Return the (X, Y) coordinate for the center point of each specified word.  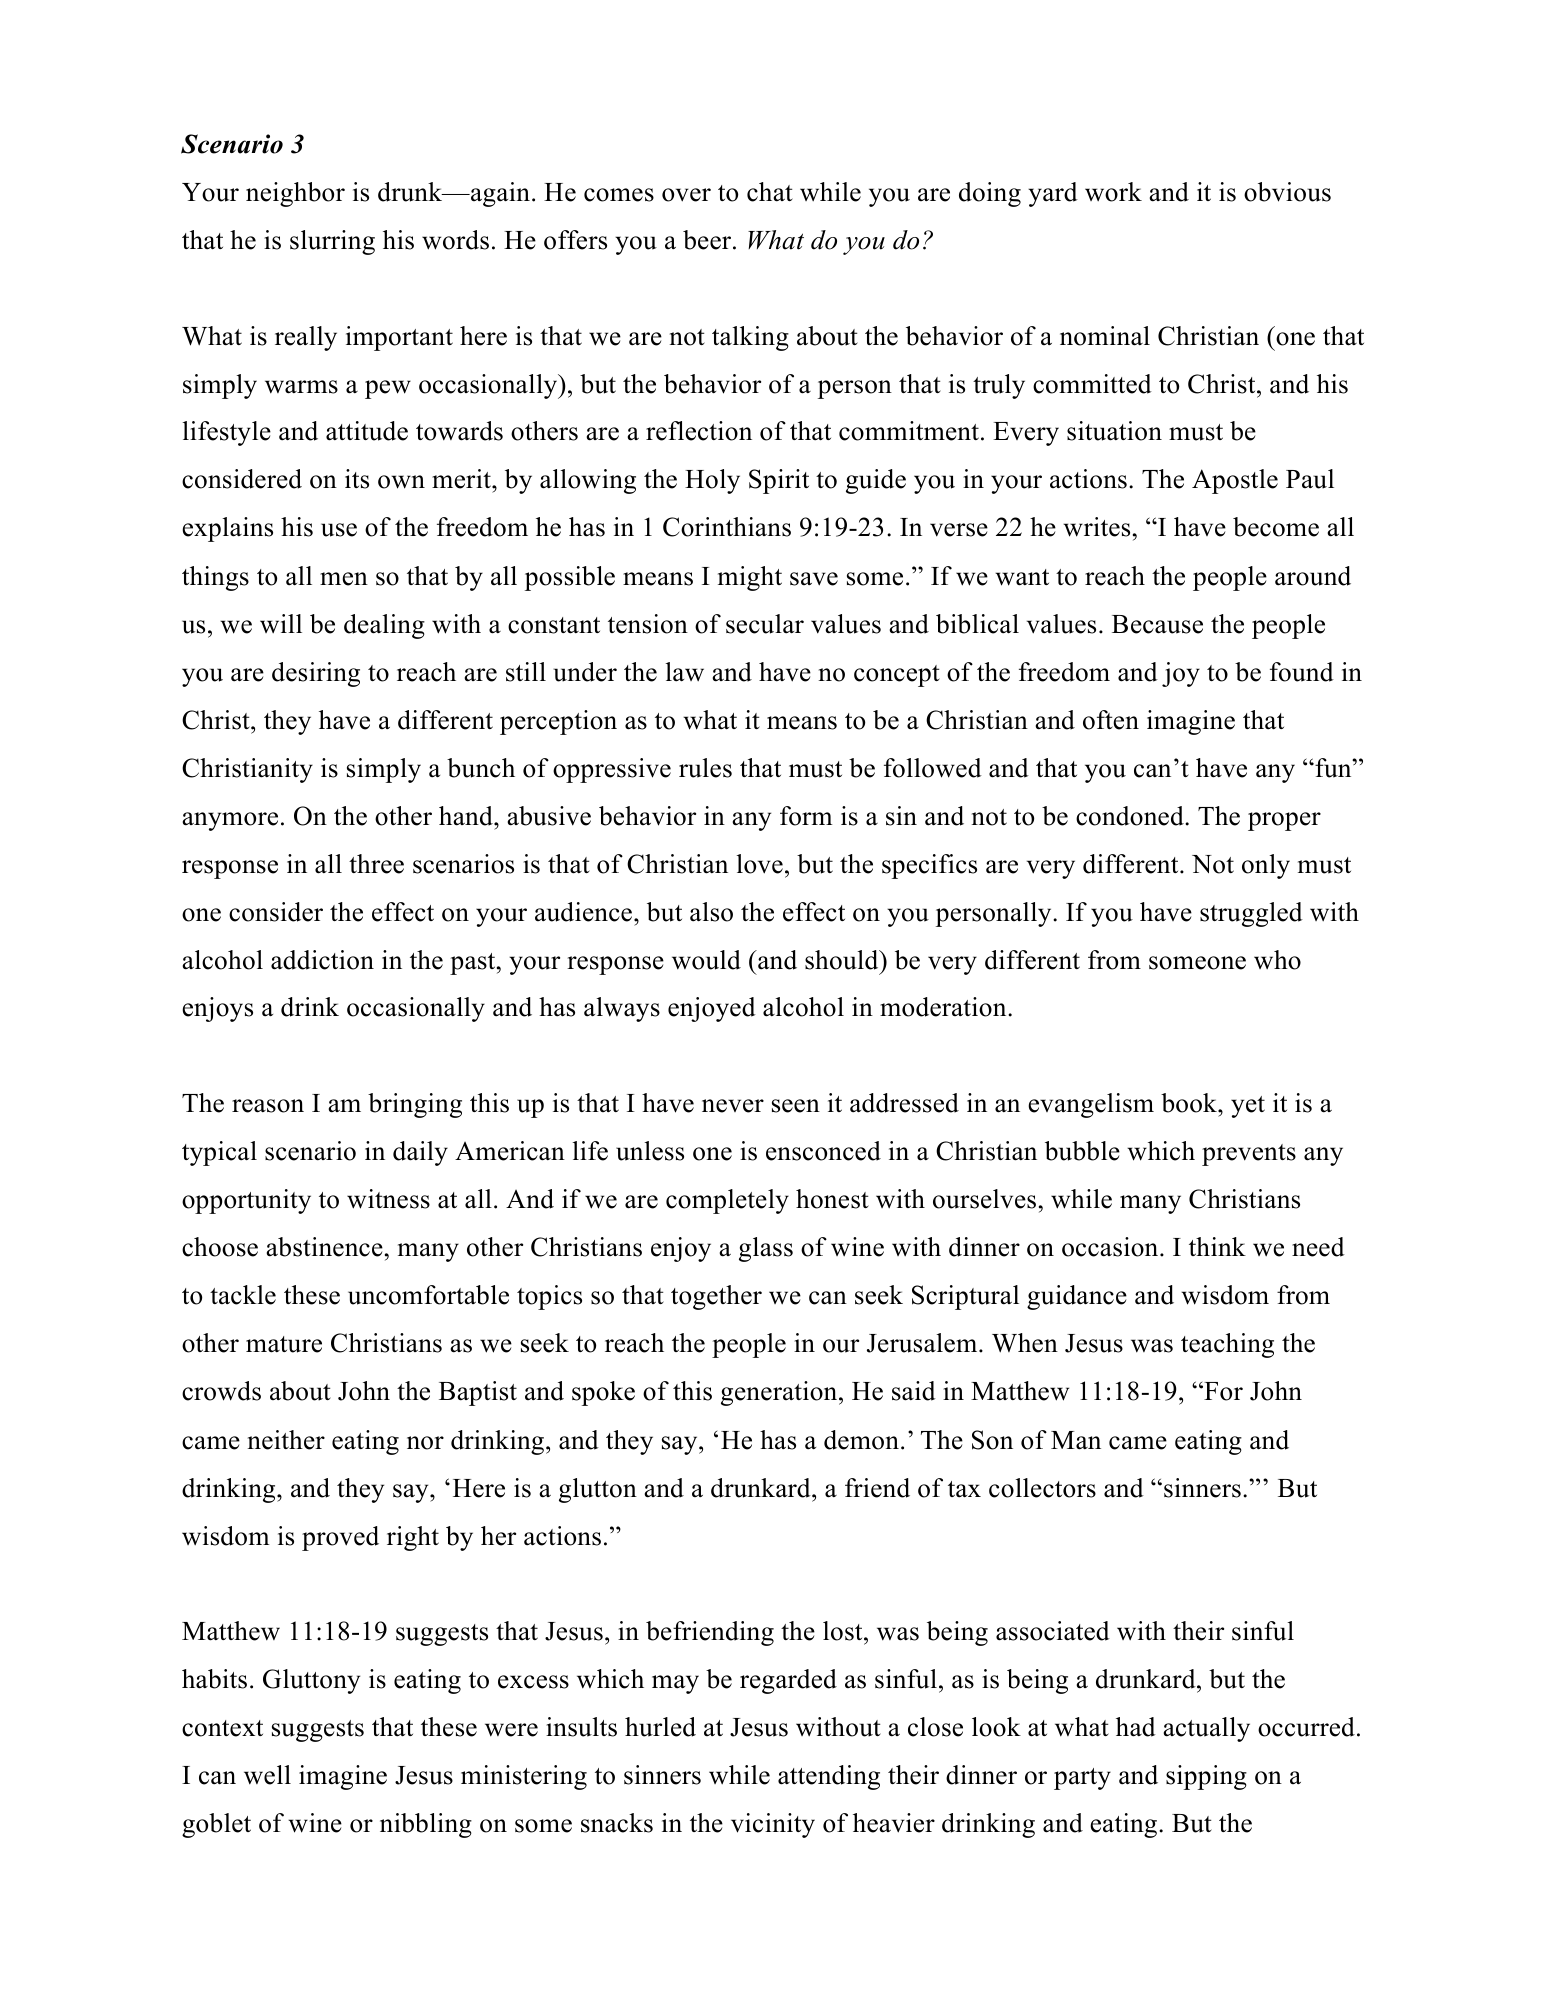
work (1113, 192)
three (376, 864)
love (760, 864)
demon (861, 1440)
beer (708, 240)
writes (1096, 527)
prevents (1249, 1155)
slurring (332, 242)
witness (388, 1199)
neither (286, 1440)
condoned (1131, 816)
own (401, 482)
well (267, 1775)
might (750, 578)
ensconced (823, 1151)
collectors (1042, 1488)
